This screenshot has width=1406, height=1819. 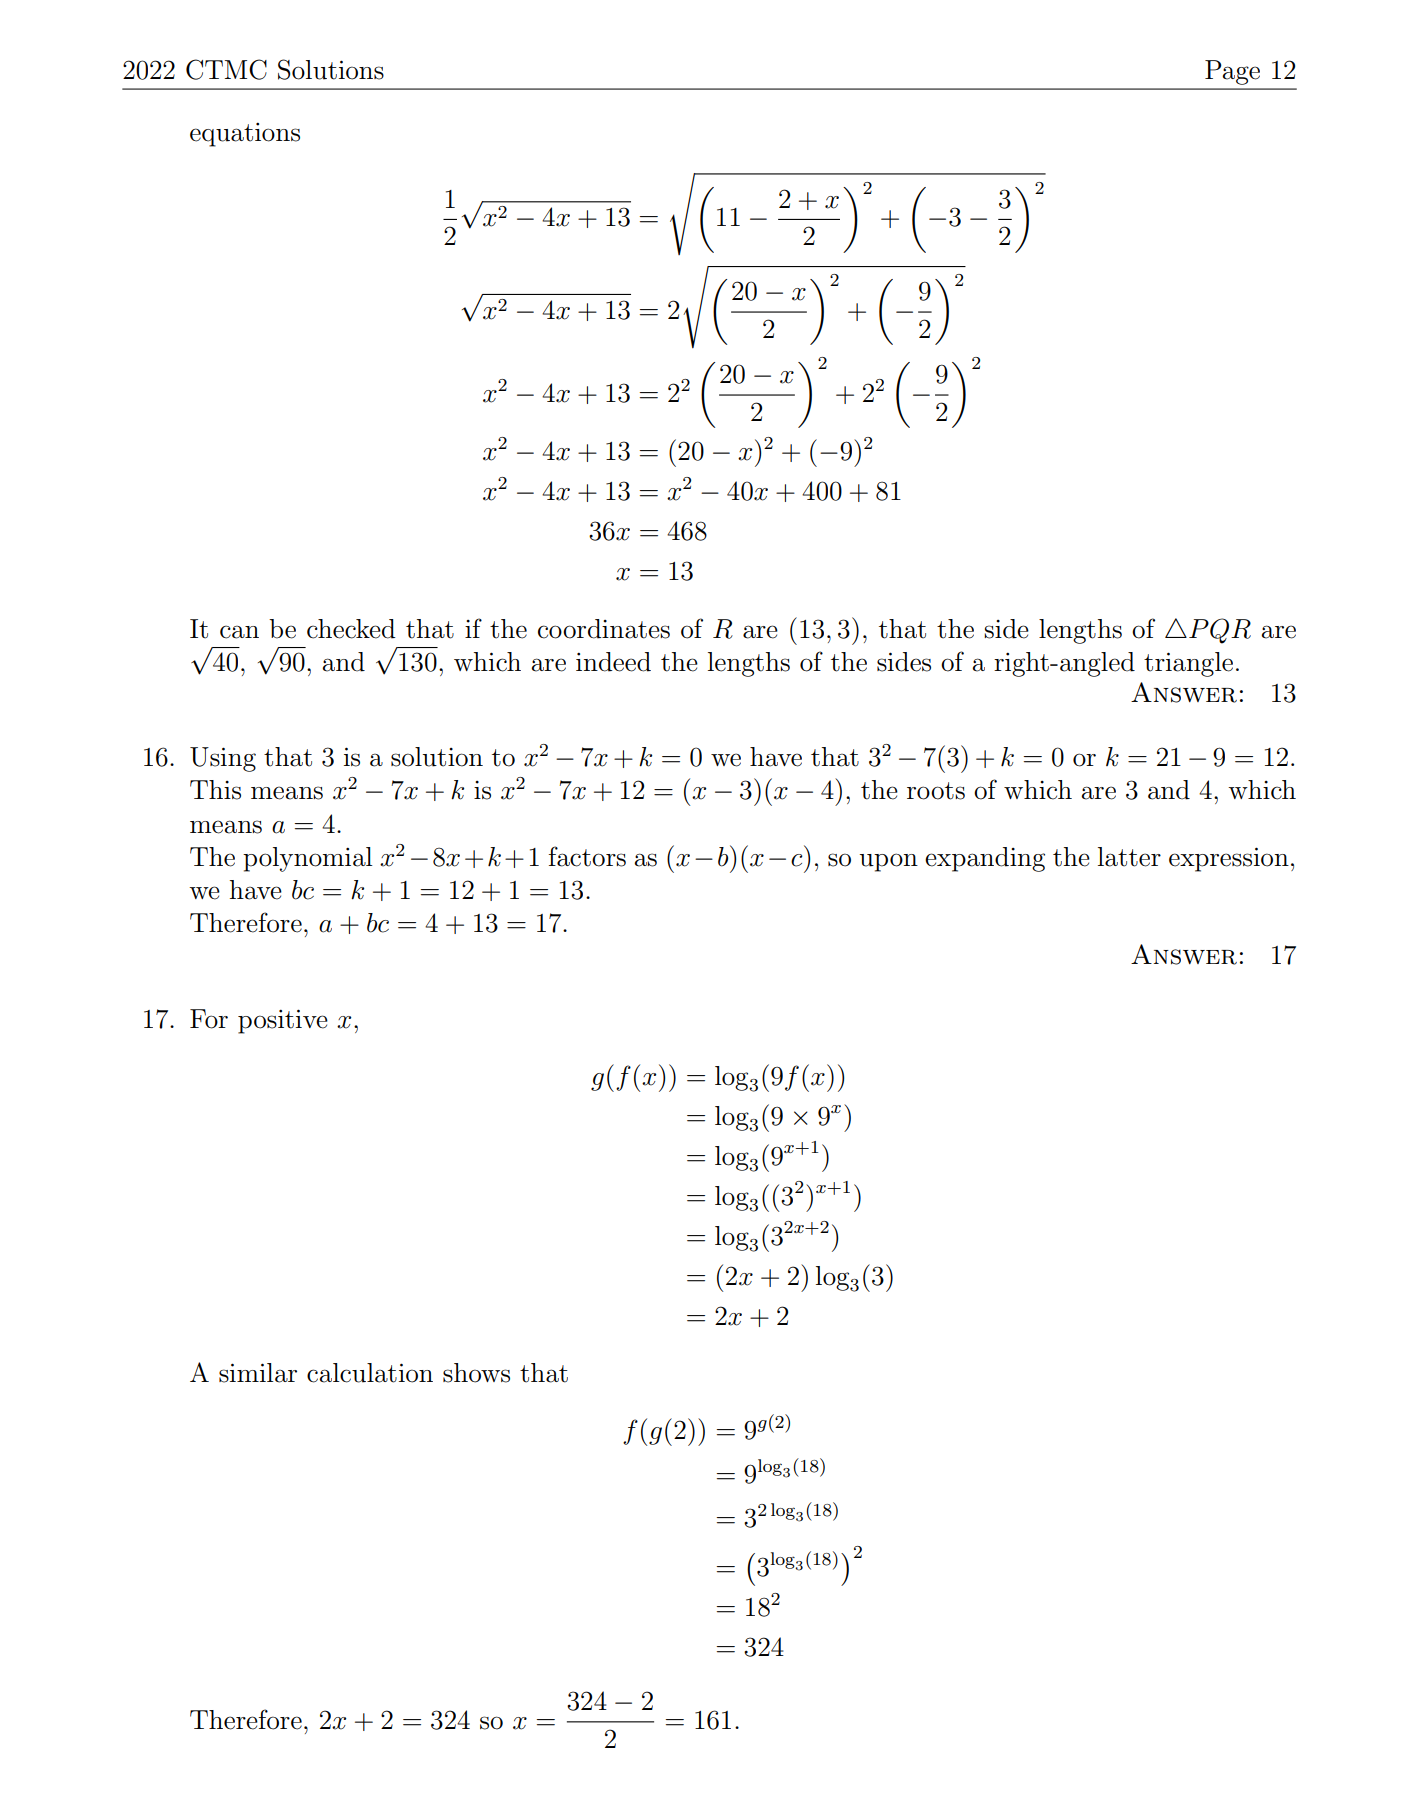 I want to click on Page, so click(x=1232, y=72).
